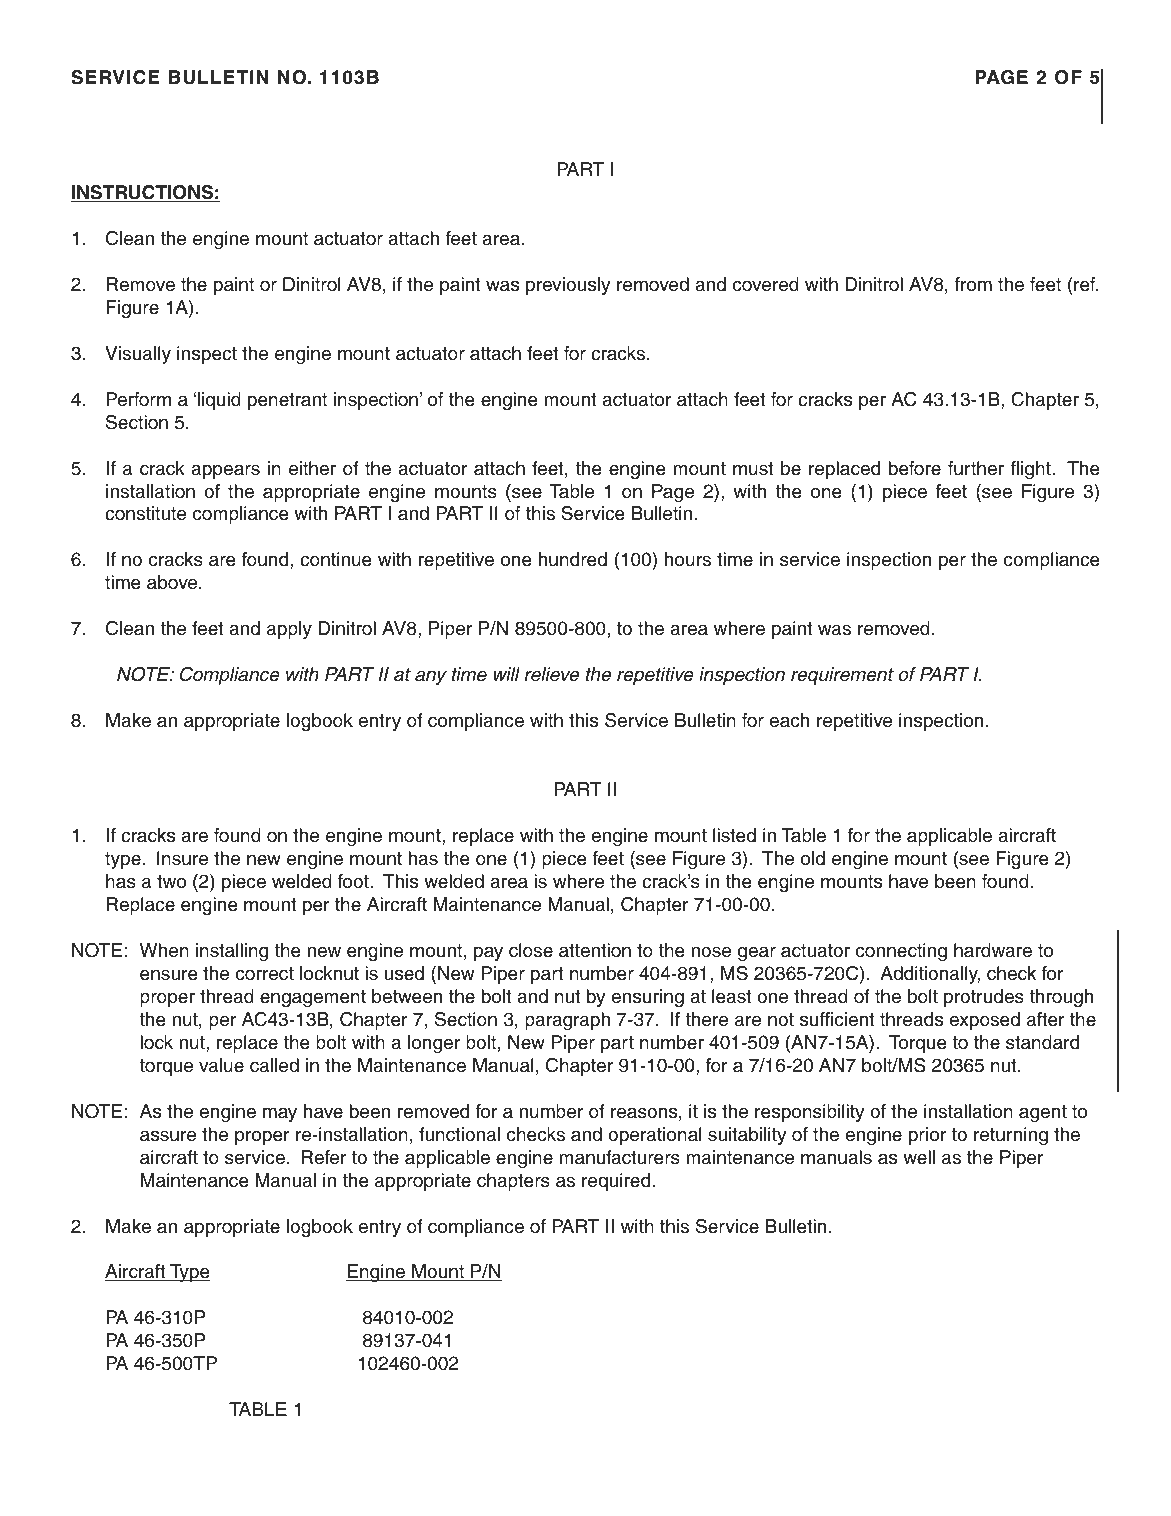 The image size is (1171, 1516). Describe the element at coordinates (647, 998) in the document. I see `ensuring` at that location.
